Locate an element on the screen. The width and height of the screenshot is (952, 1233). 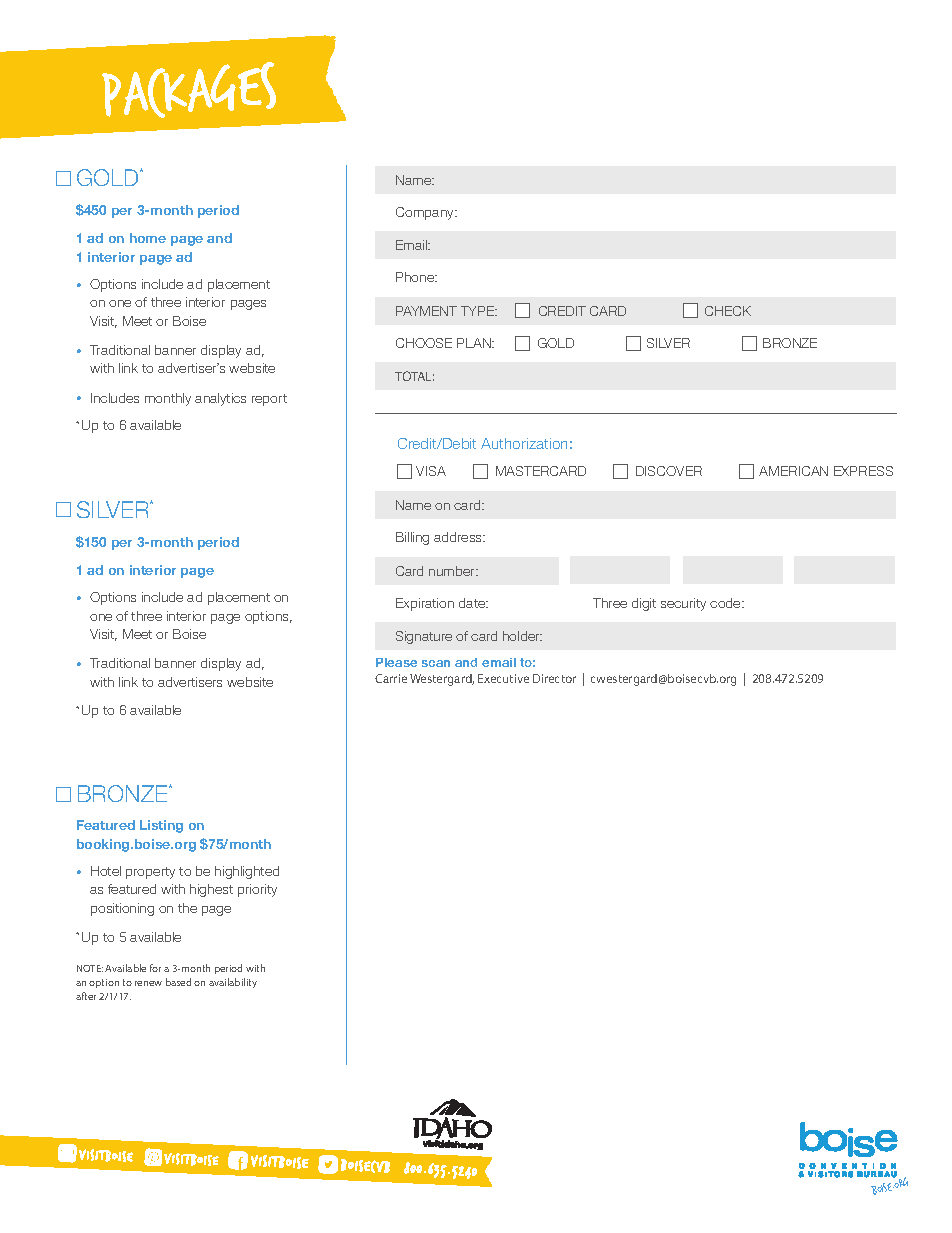
availability is located at coordinates (233, 983).
